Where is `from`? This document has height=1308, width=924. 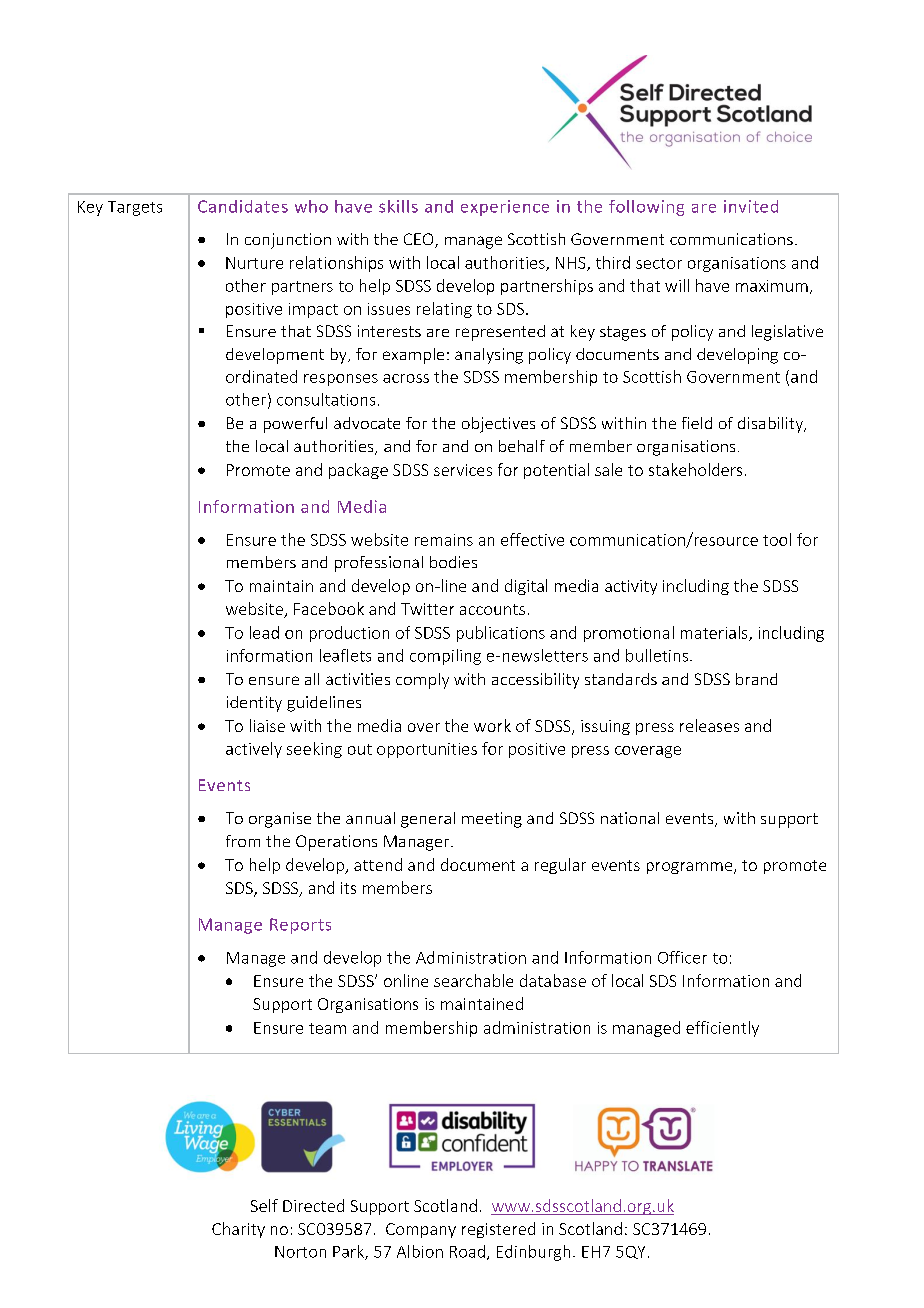
from is located at coordinates (243, 841).
